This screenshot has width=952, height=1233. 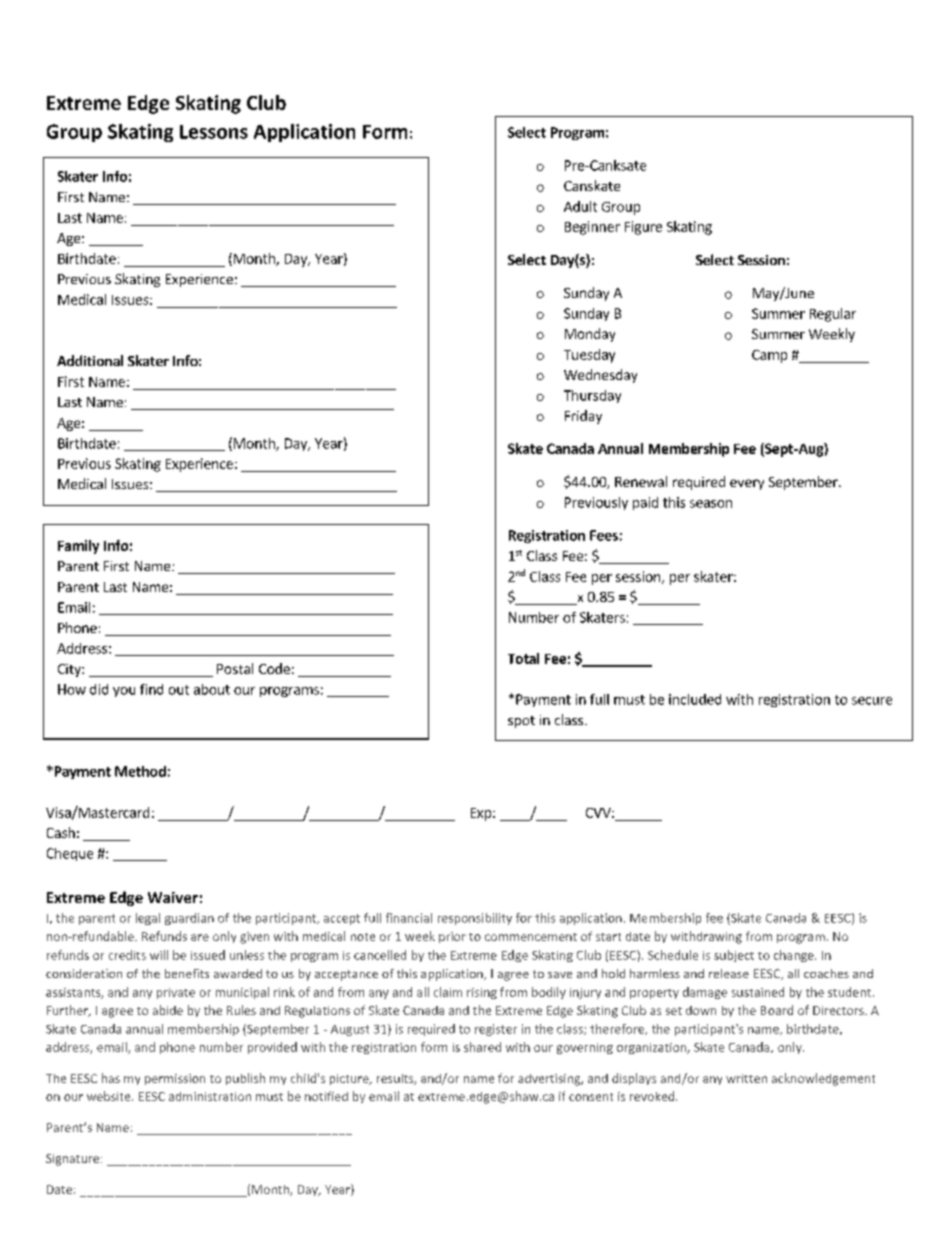 I want to click on change, so click(x=795, y=956).
